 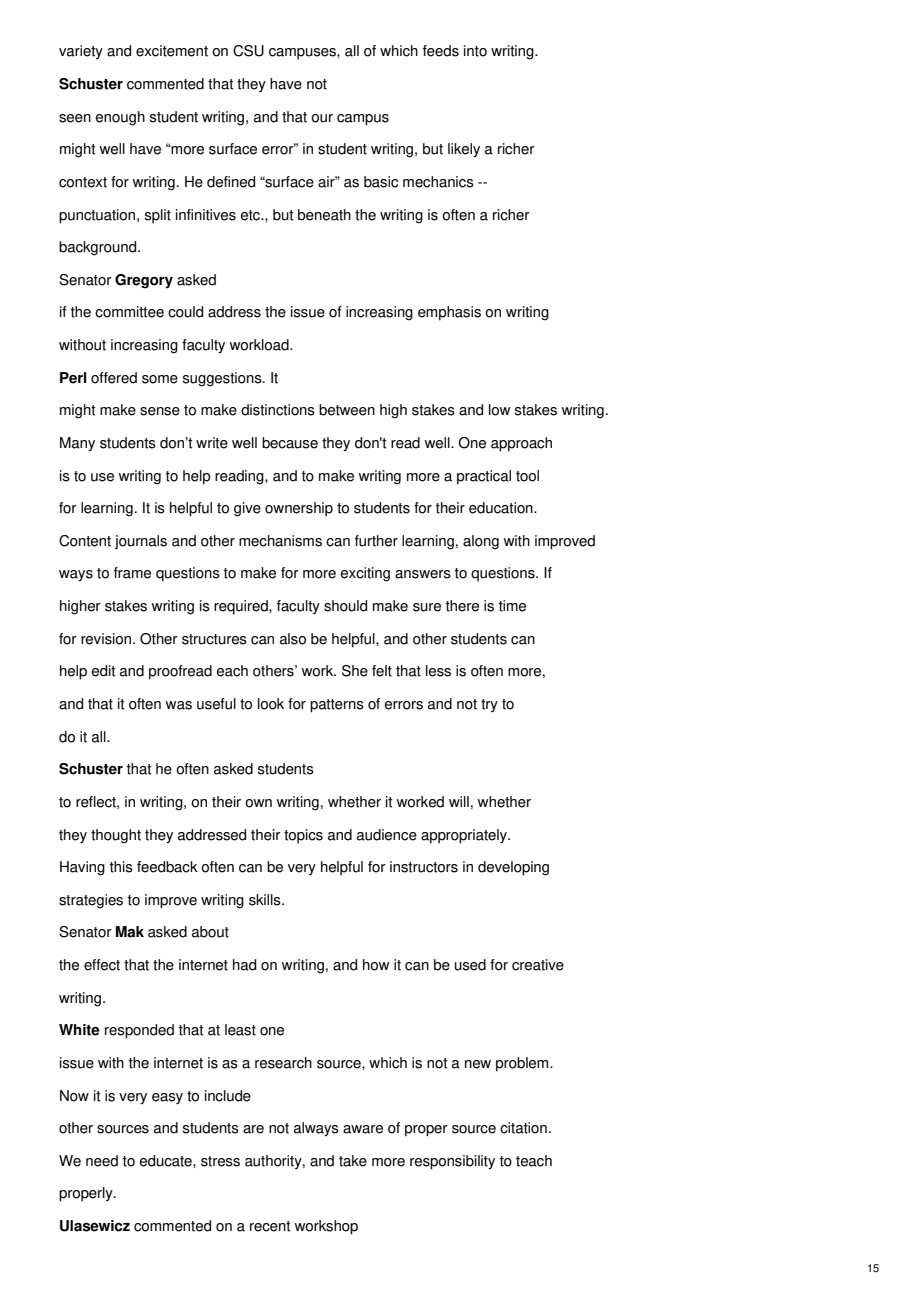 I want to click on also, so click(x=293, y=639).
